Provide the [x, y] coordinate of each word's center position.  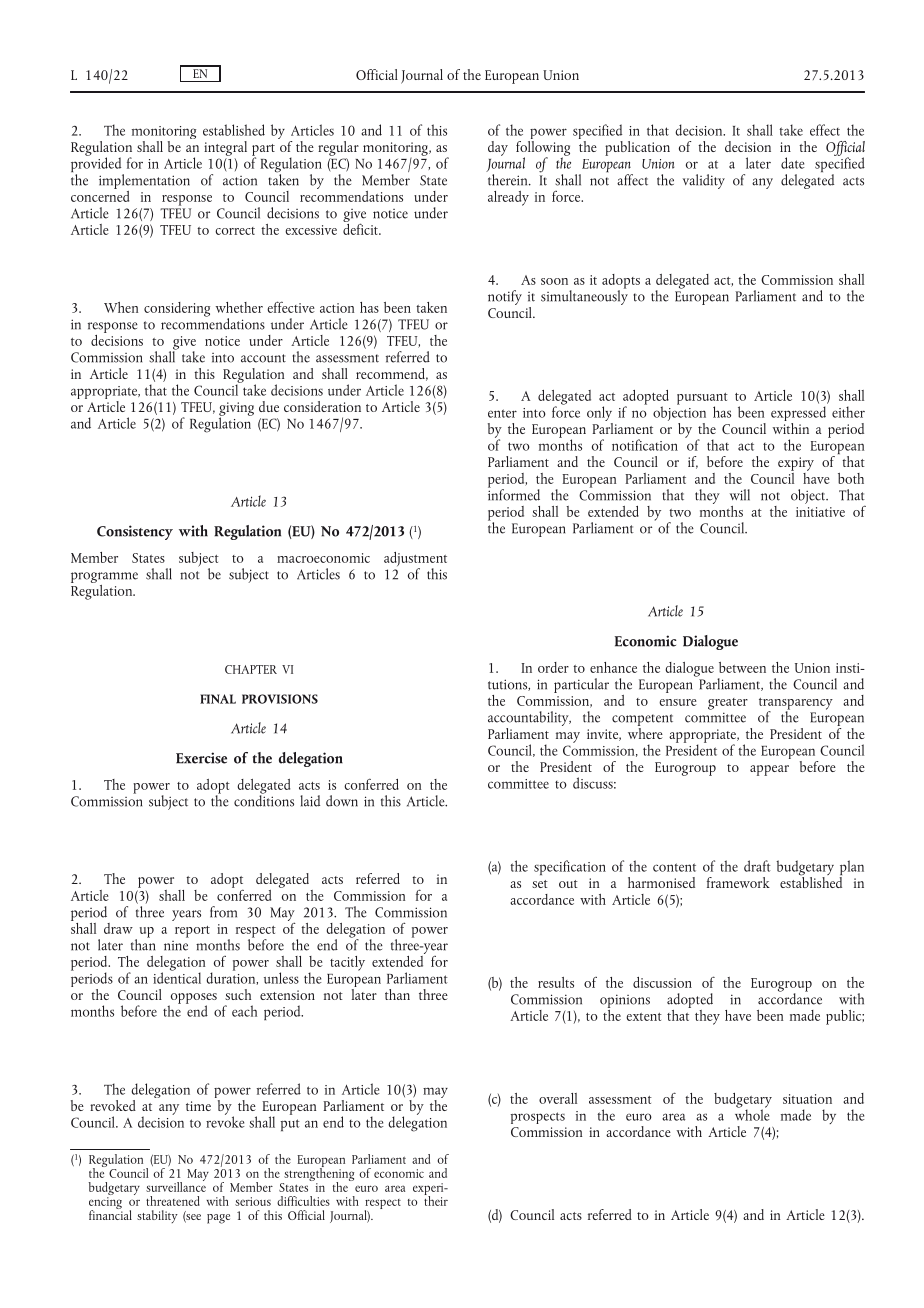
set [540, 884]
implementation [144, 181]
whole [752, 1114]
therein [509, 180]
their [436, 1199]
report [192, 932]
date [793, 163]
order [553, 667]
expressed [798, 415]
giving [236, 410]
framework [738, 882]
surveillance [176, 1185]
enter [502, 413]
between [742, 667]
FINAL [218, 699]
